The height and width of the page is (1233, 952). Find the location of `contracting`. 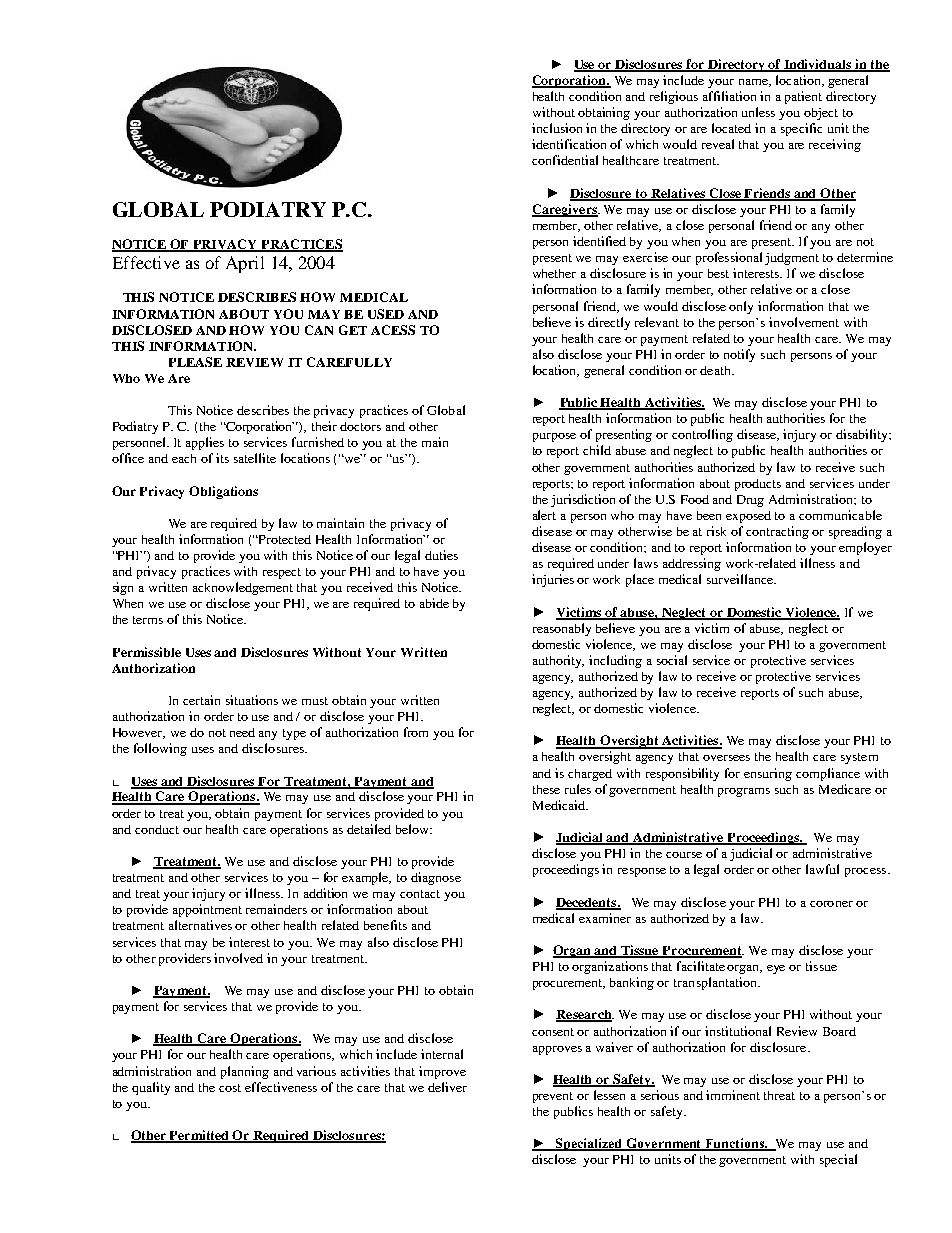

contracting is located at coordinates (777, 532).
